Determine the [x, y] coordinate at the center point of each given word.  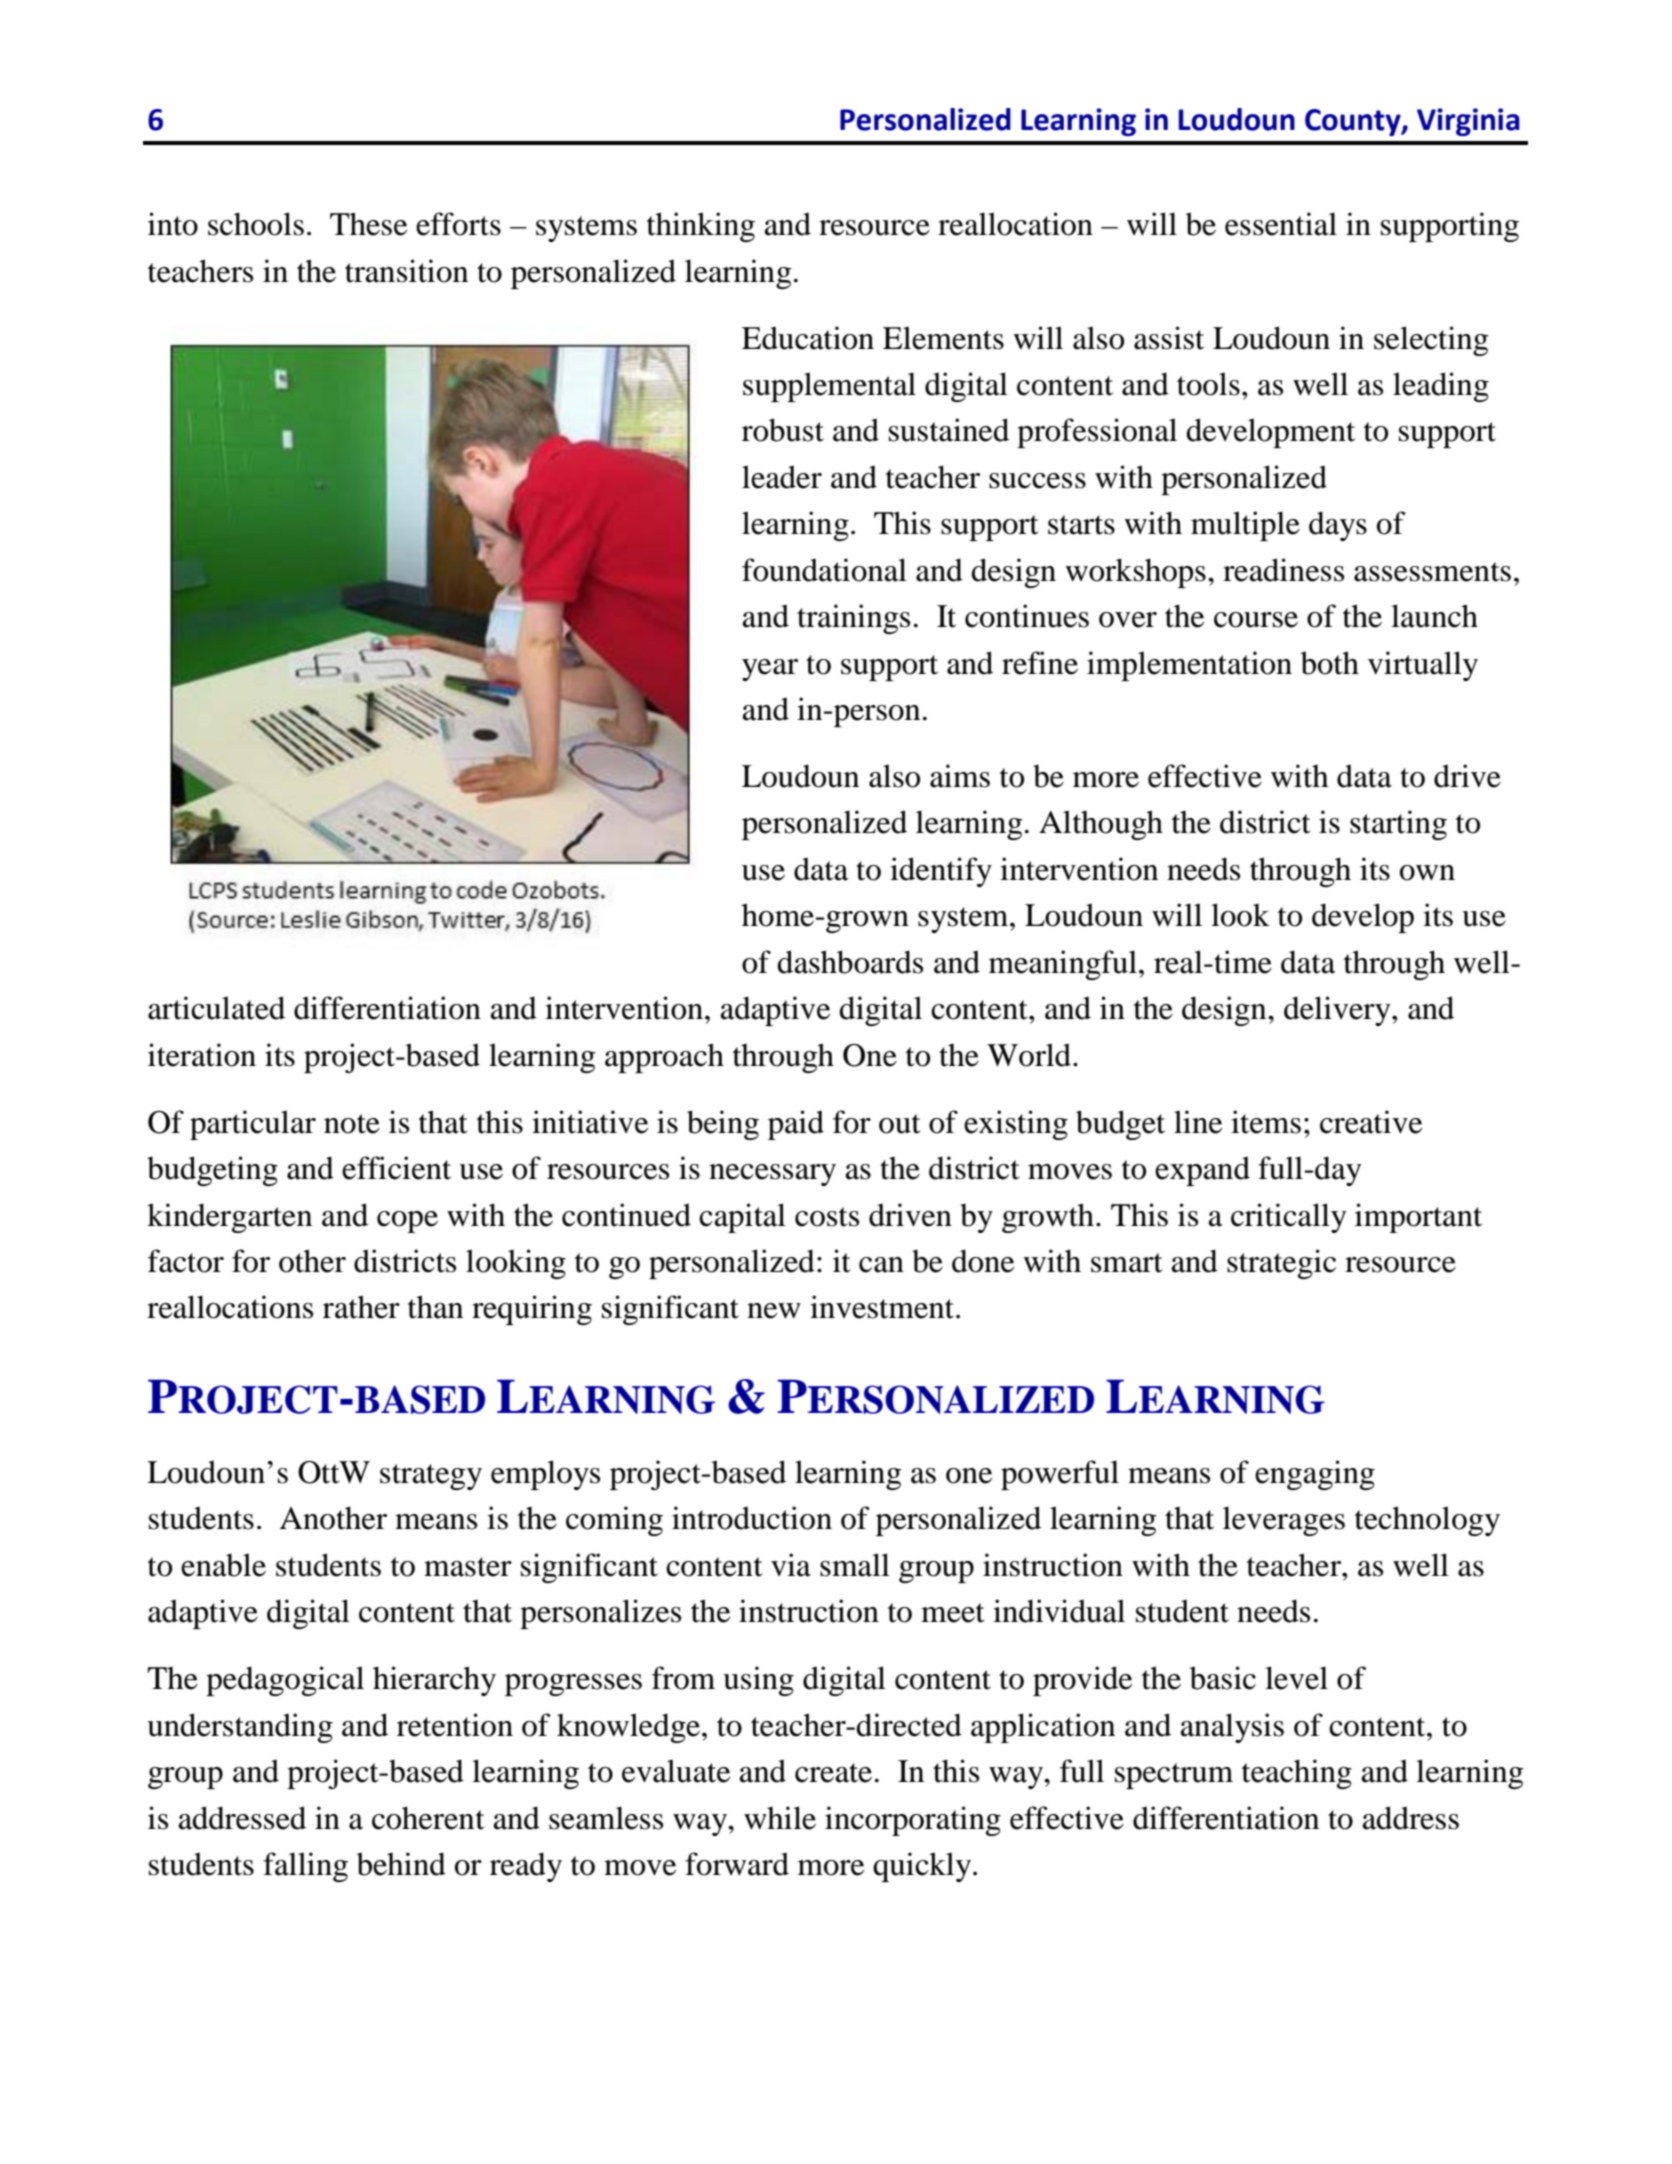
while [780, 1818]
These [368, 224]
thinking [701, 227]
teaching [1297, 1774]
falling [305, 1867]
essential [1281, 224]
